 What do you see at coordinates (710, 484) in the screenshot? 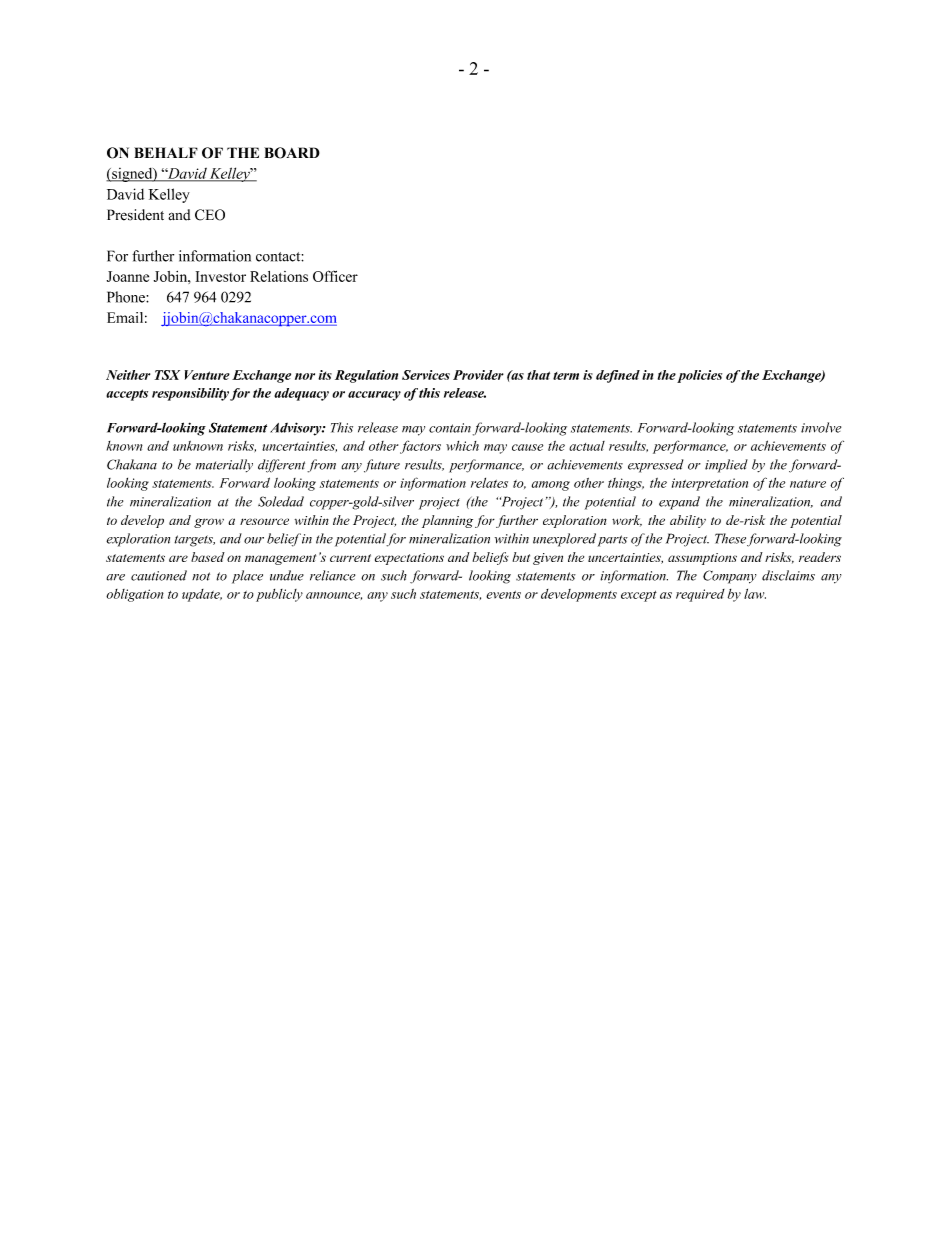
I see `interpretation` at bounding box center [710, 484].
